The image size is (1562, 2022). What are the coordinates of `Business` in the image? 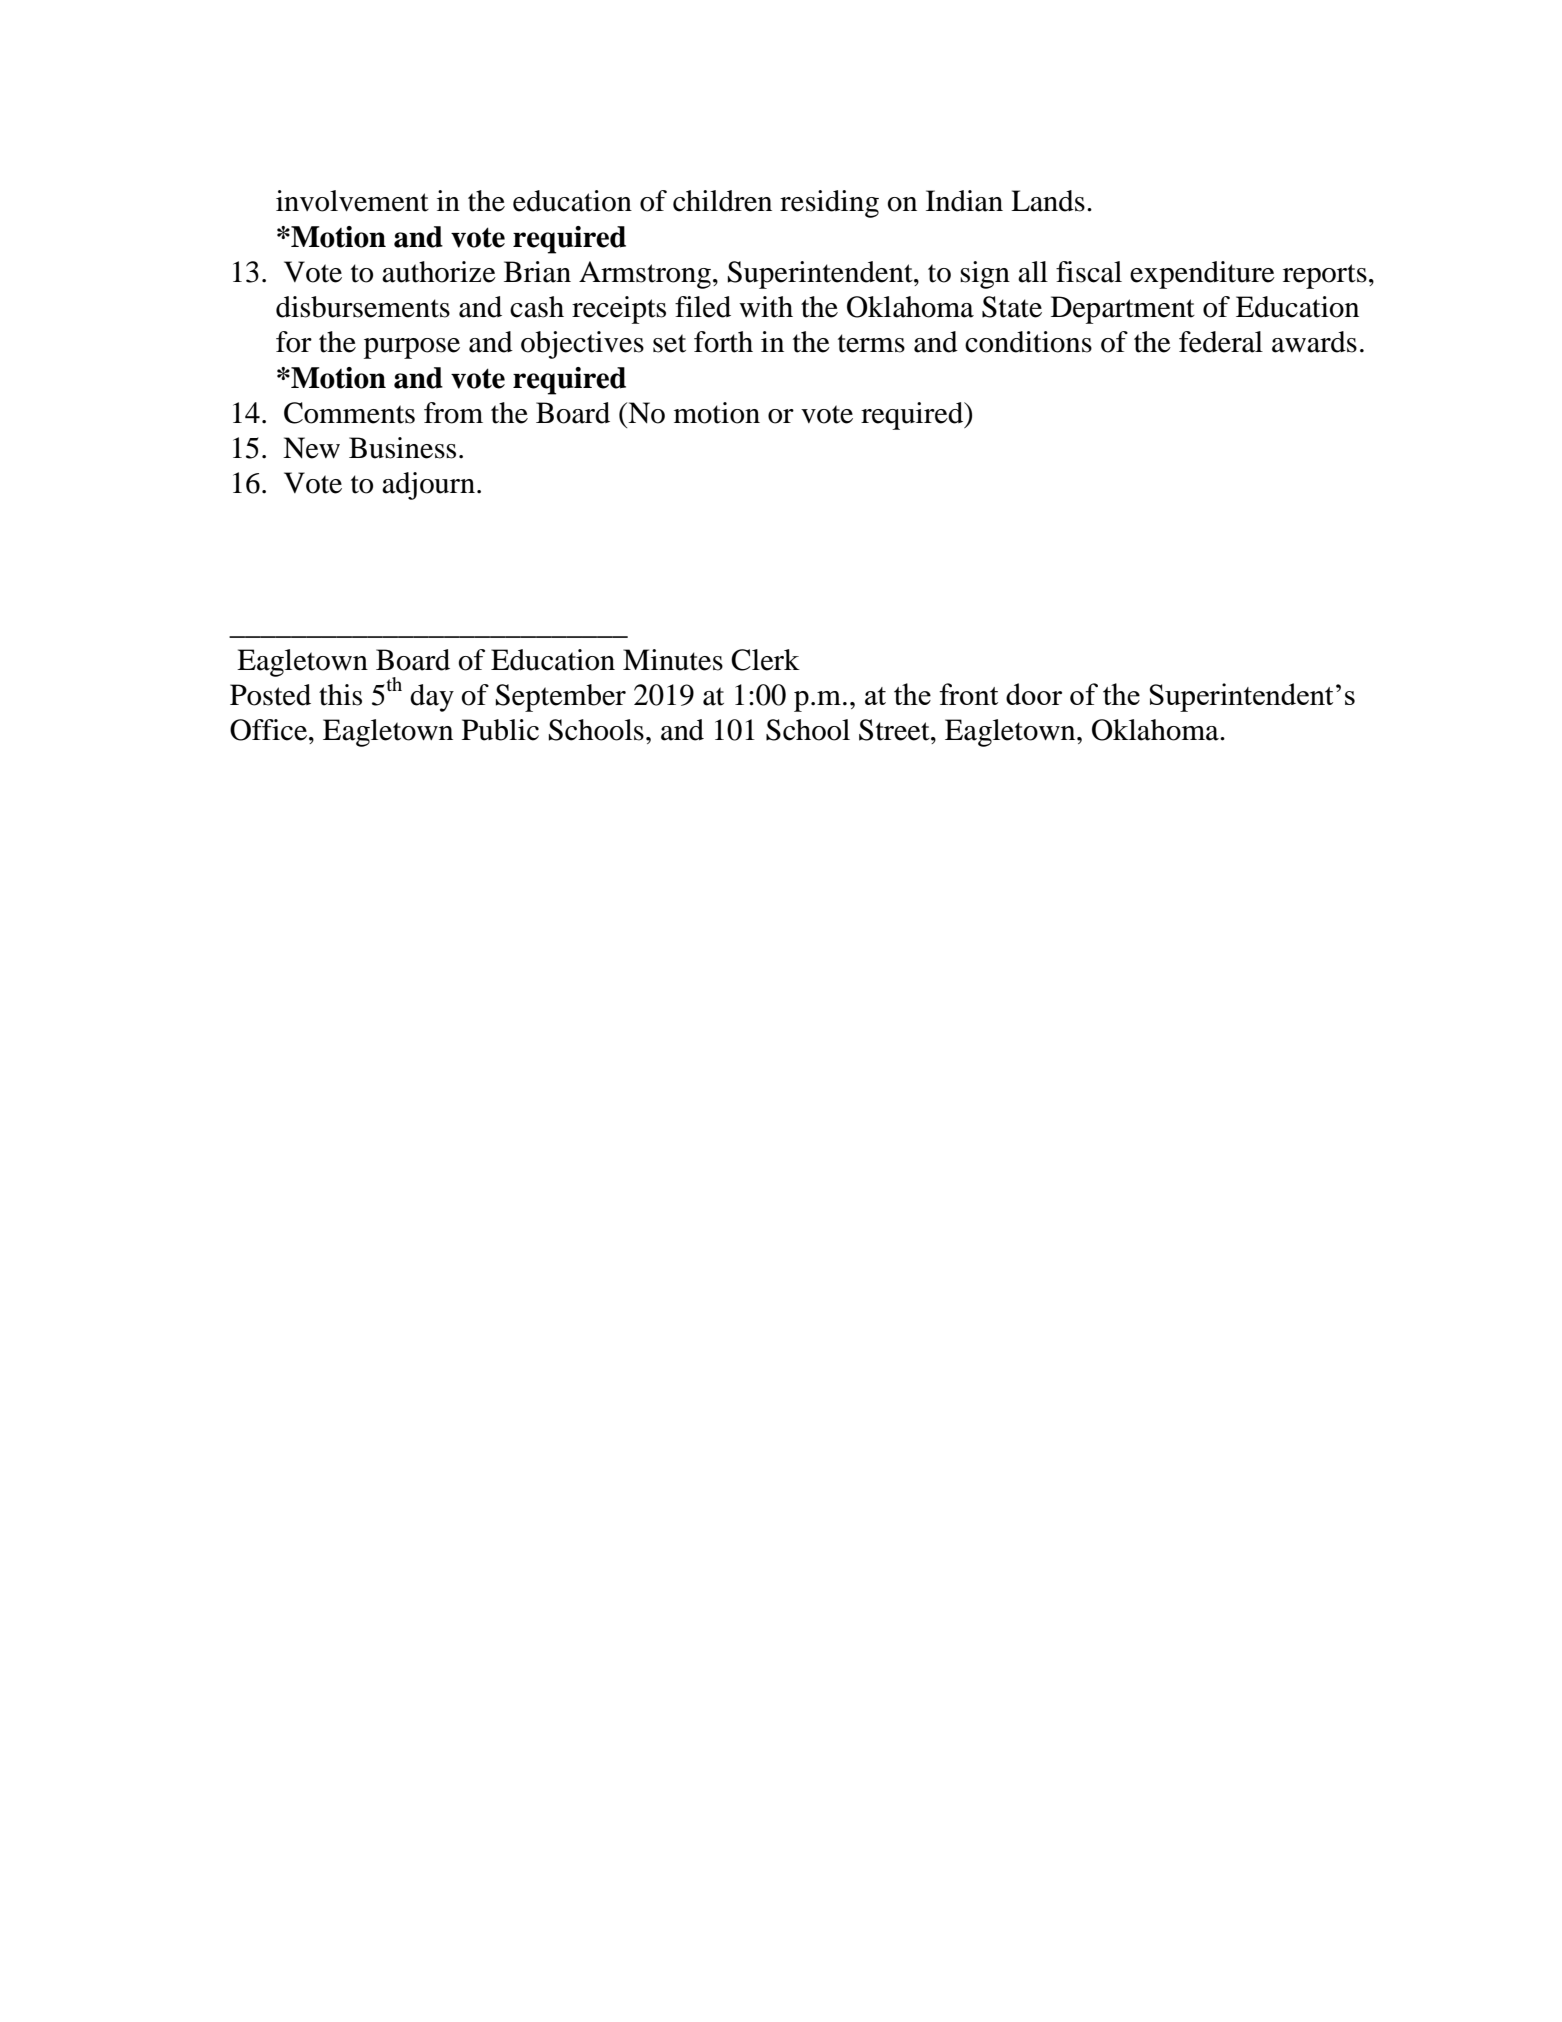 It's located at (402, 448).
